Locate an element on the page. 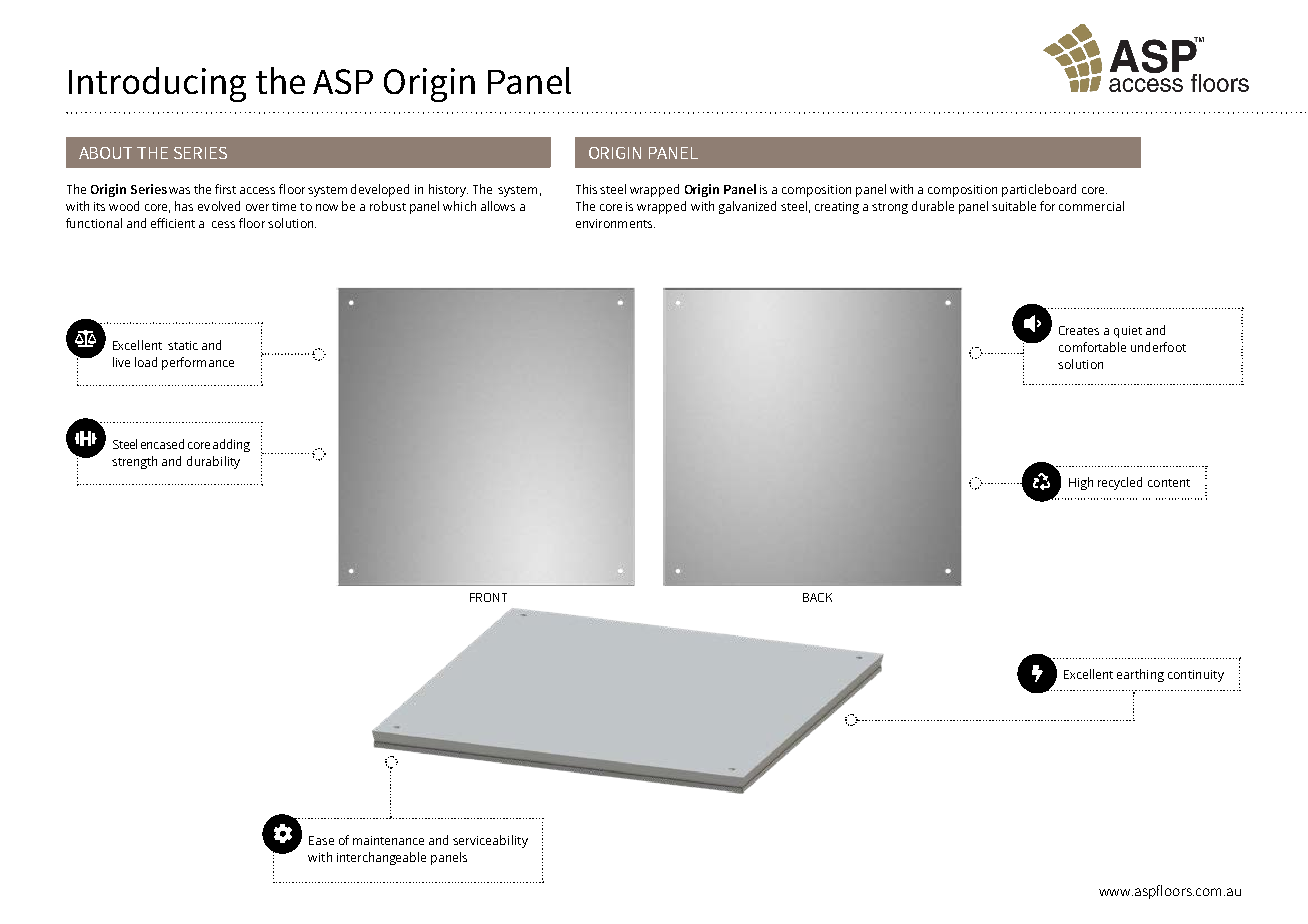 This page has height=924, width=1308. BACK is located at coordinates (817, 597).
